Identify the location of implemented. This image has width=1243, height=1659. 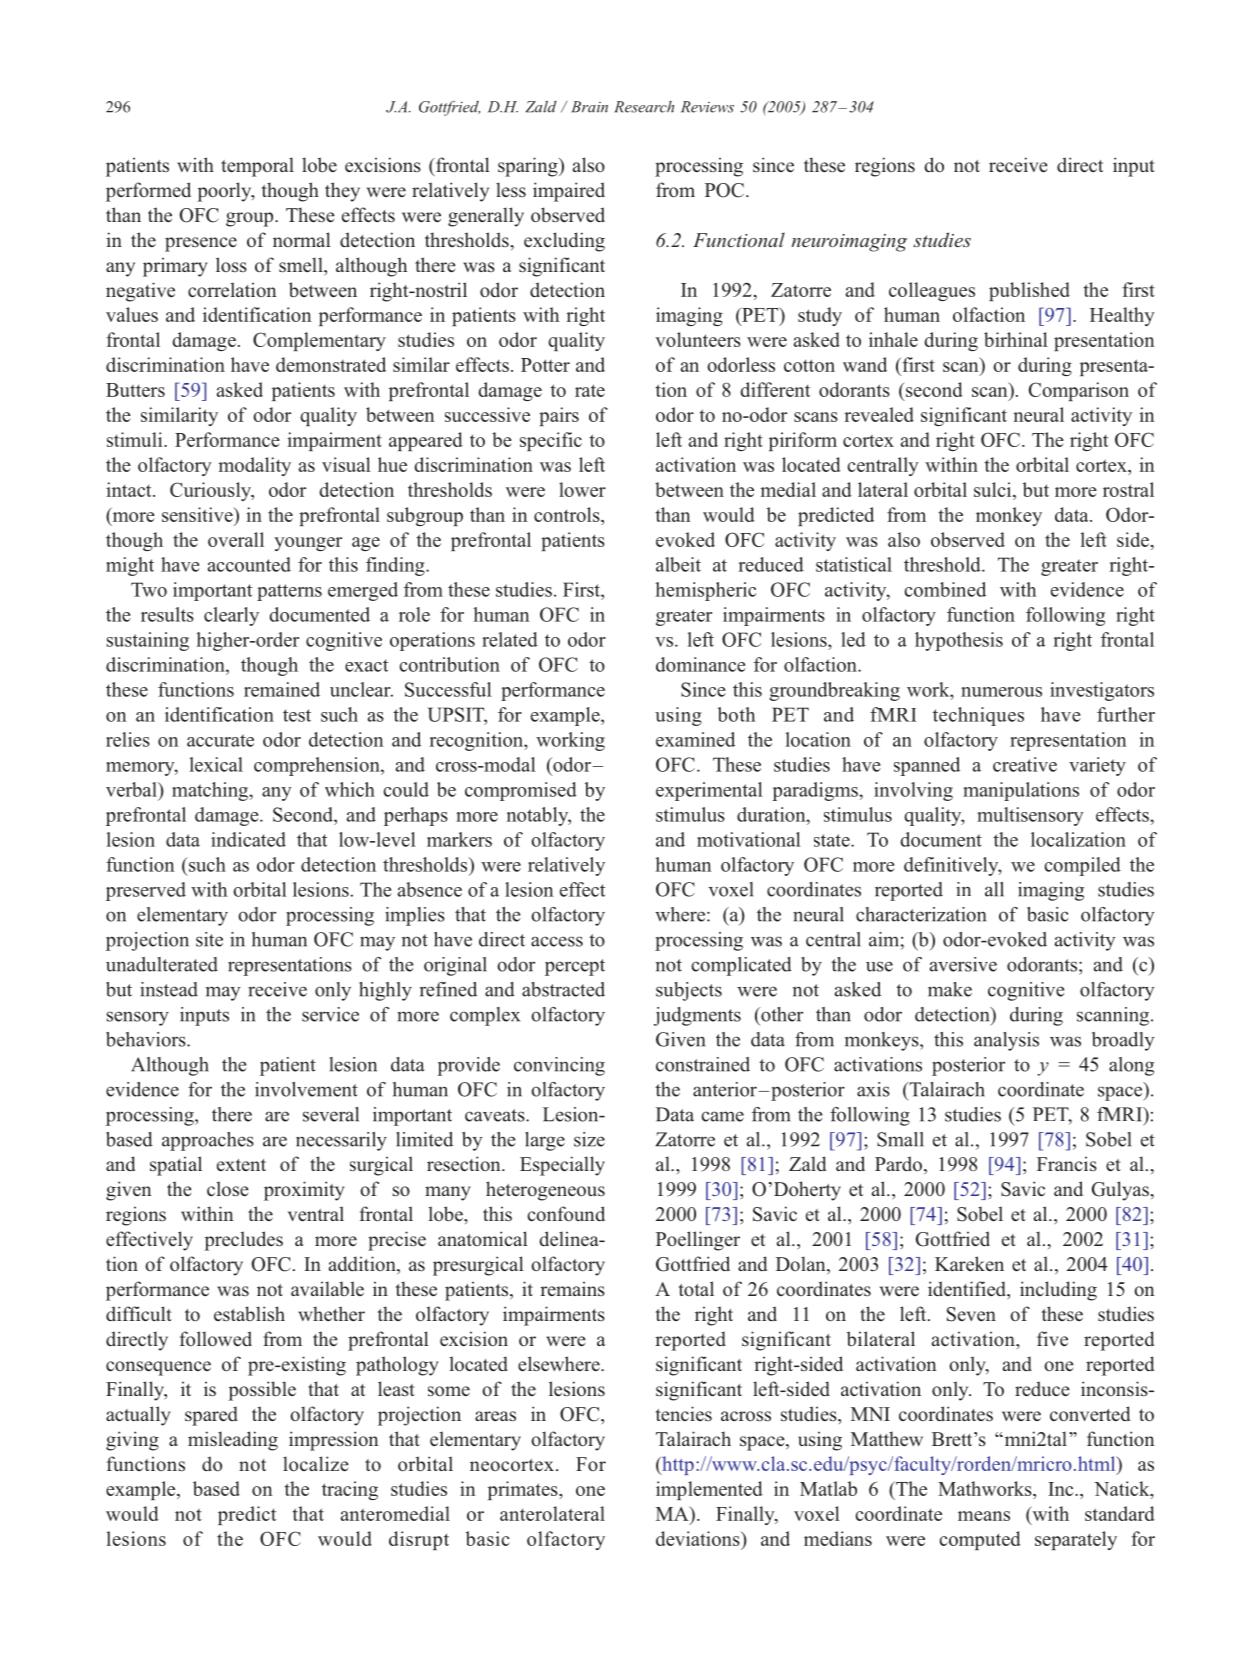
(709, 1490).
